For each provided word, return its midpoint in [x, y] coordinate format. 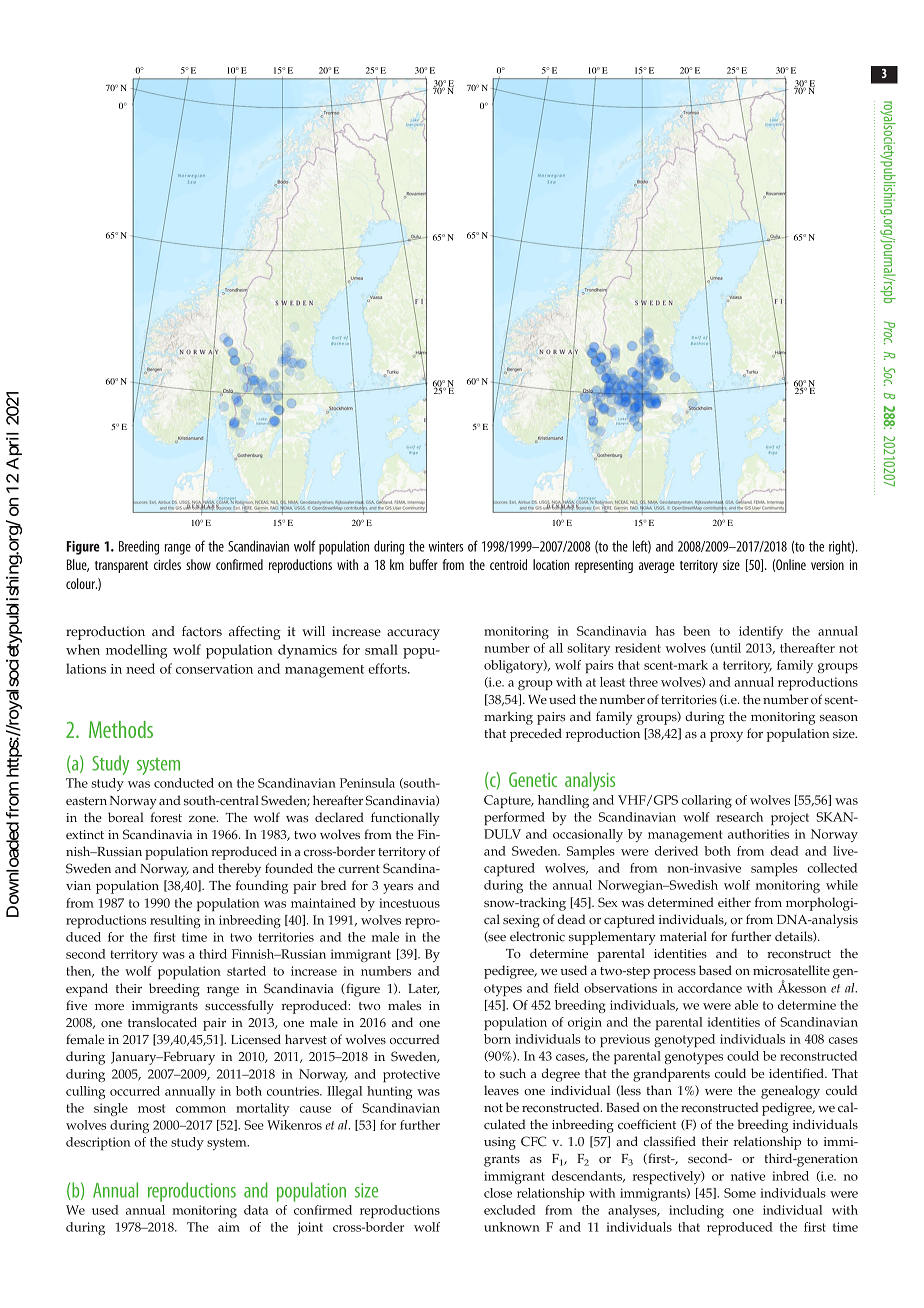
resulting [175, 921]
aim [229, 1227]
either [734, 902]
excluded [510, 1210]
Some [740, 1193]
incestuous [409, 903]
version [827, 565]
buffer [424, 564]
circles [167, 564]
